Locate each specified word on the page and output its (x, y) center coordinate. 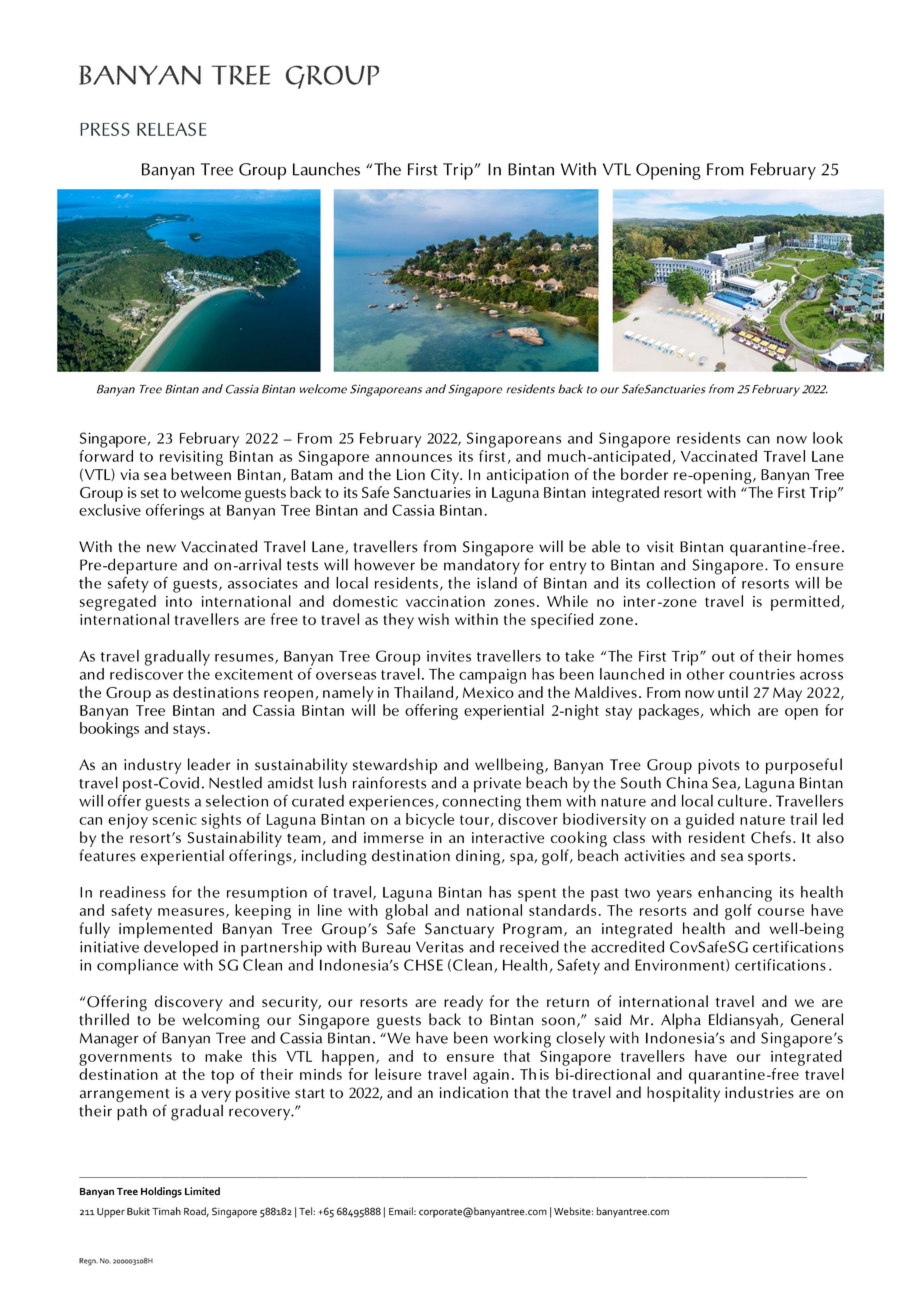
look (828, 438)
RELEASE (171, 129)
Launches (326, 169)
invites (449, 656)
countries (762, 674)
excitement (254, 674)
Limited (202, 1191)
